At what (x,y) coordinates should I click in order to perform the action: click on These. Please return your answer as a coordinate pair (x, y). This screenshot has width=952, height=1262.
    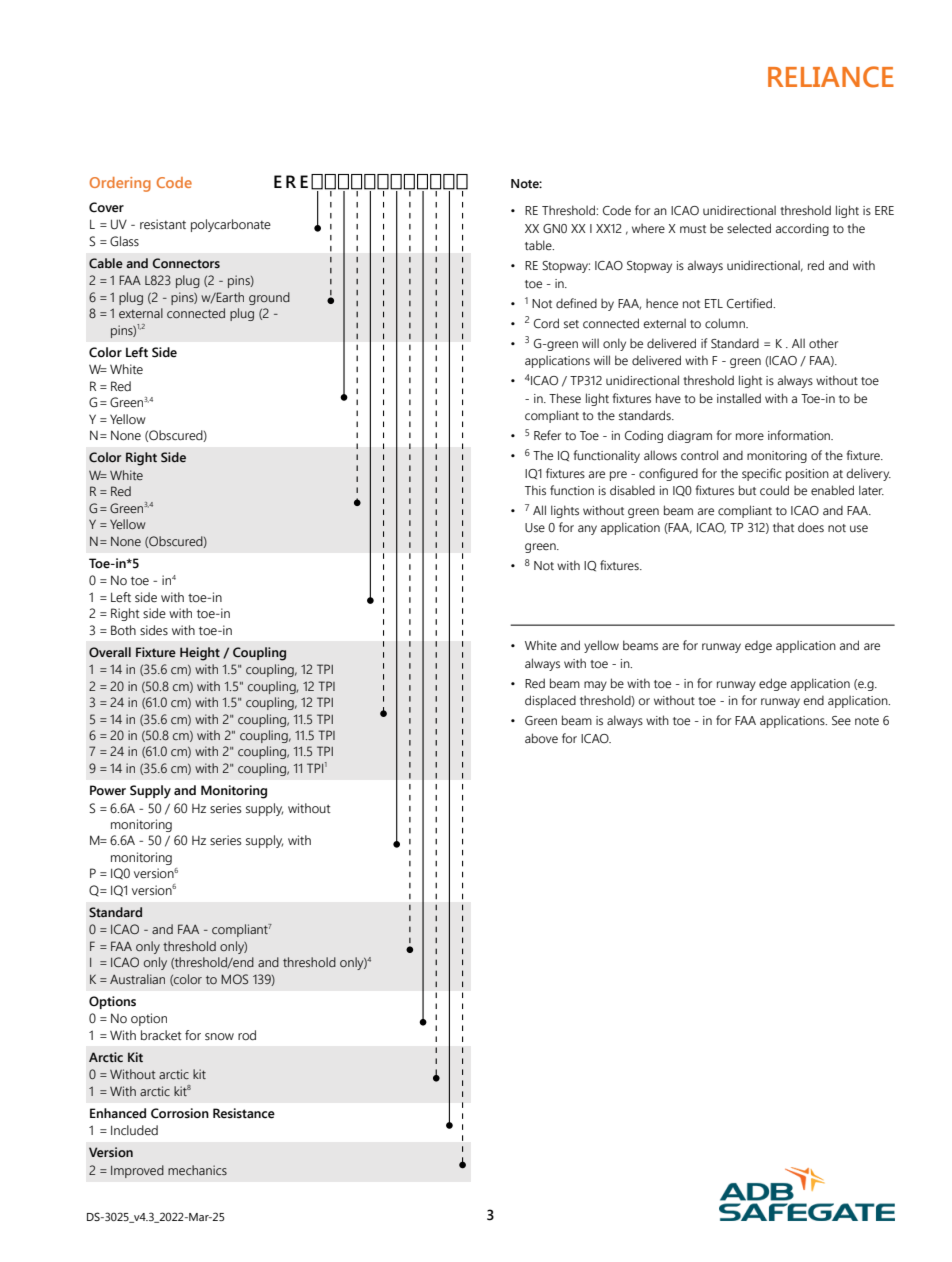
    Looking at the image, I should click on (565, 398).
